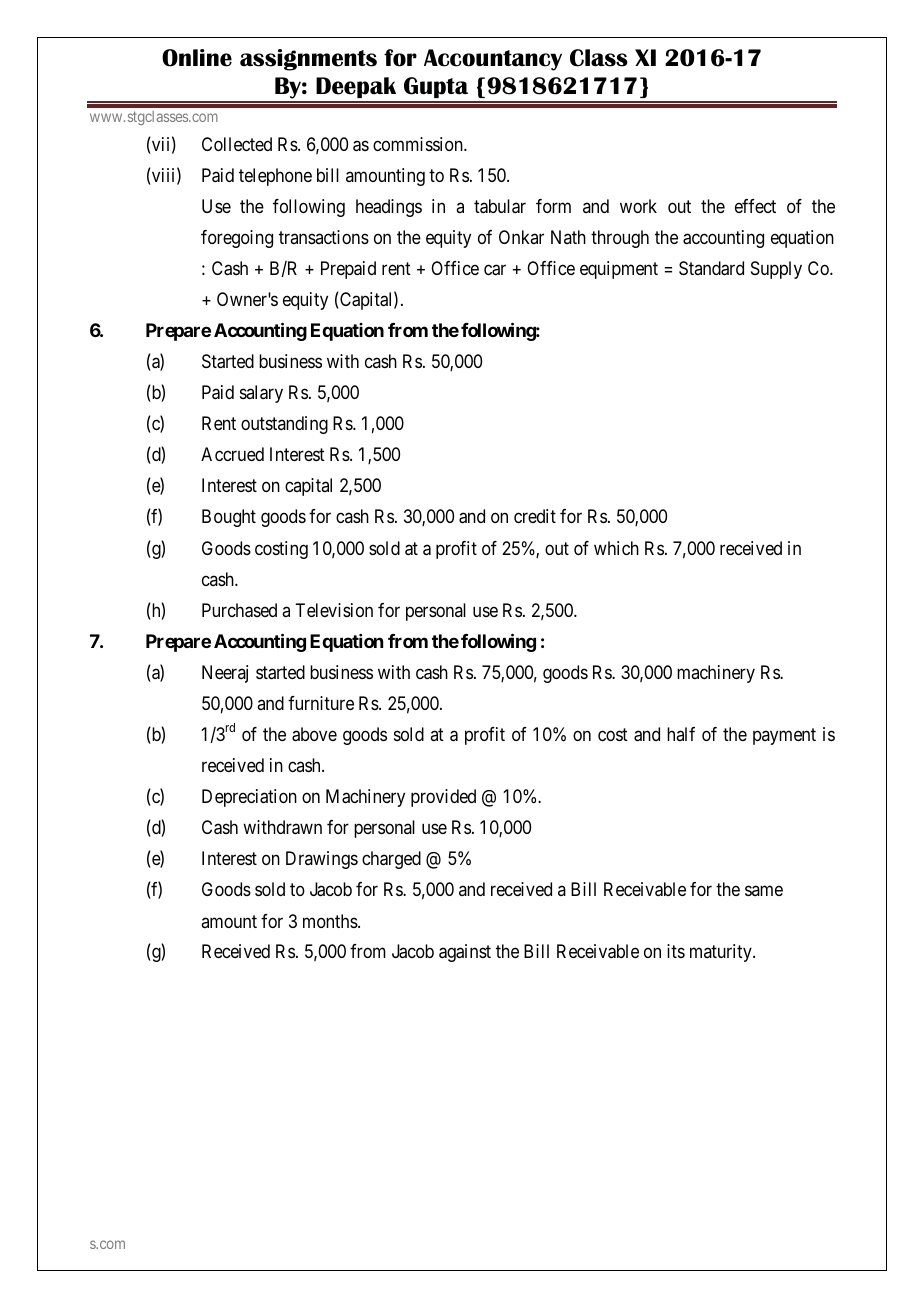 The image size is (924, 1308). Describe the element at coordinates (314, 734) in the screenshot. I see `above` at that location.
